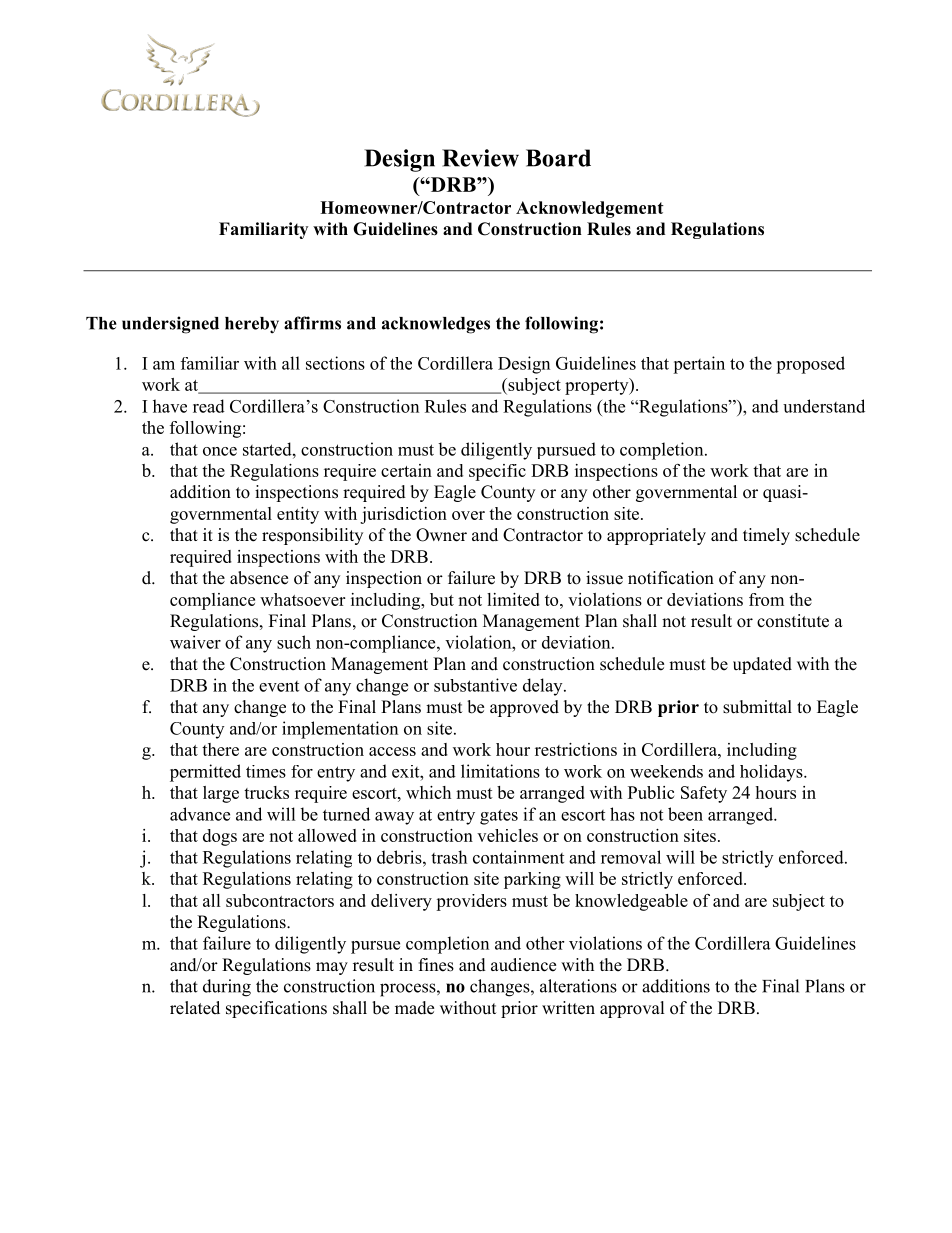 Image resolution: width=952 pixels, height=1233 pixels. What do you see at coordinates (523, 965) in the page?
I see `audience` at bounding box center [523, 965].
